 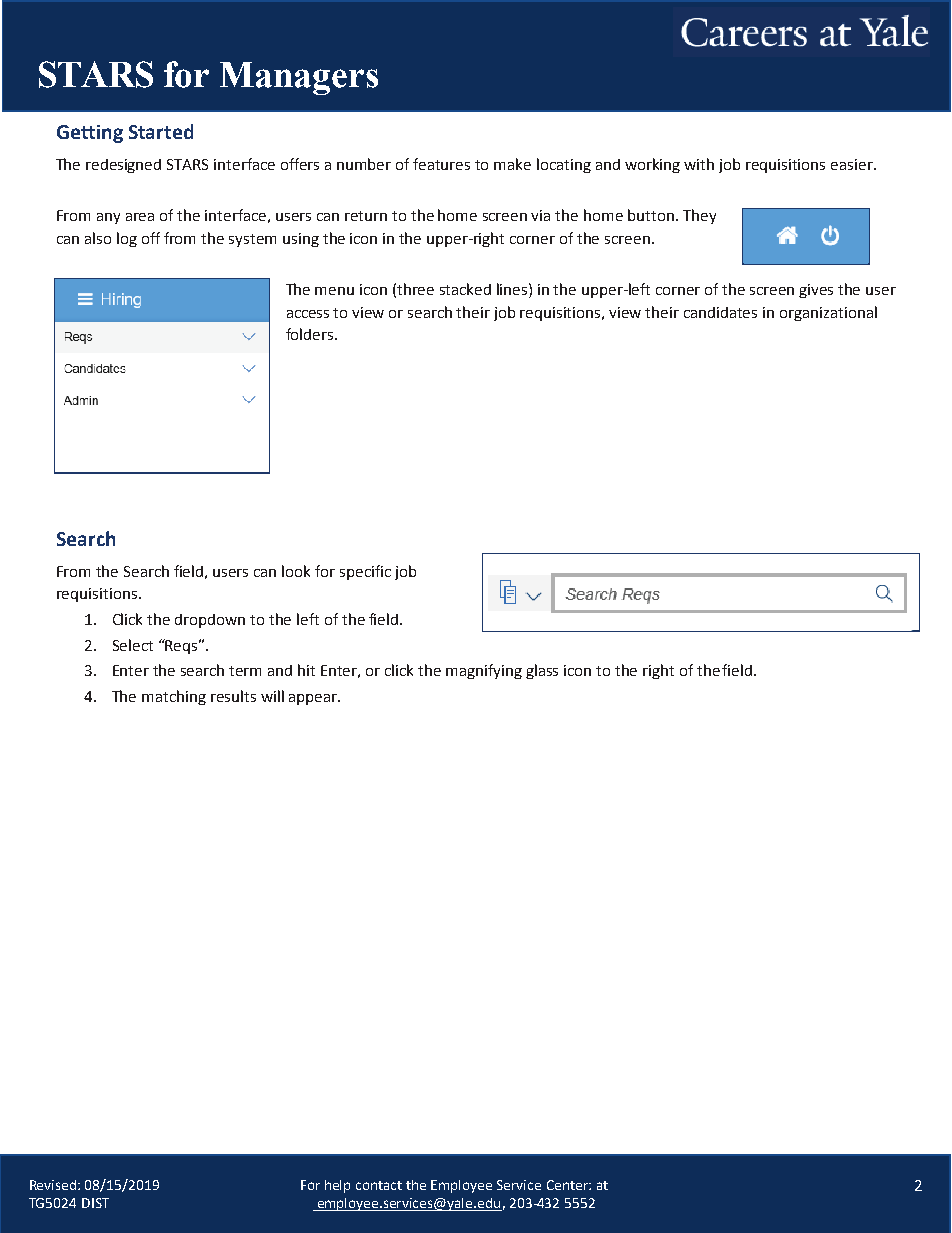 I want to click on log, so click(x=127, y=239).
